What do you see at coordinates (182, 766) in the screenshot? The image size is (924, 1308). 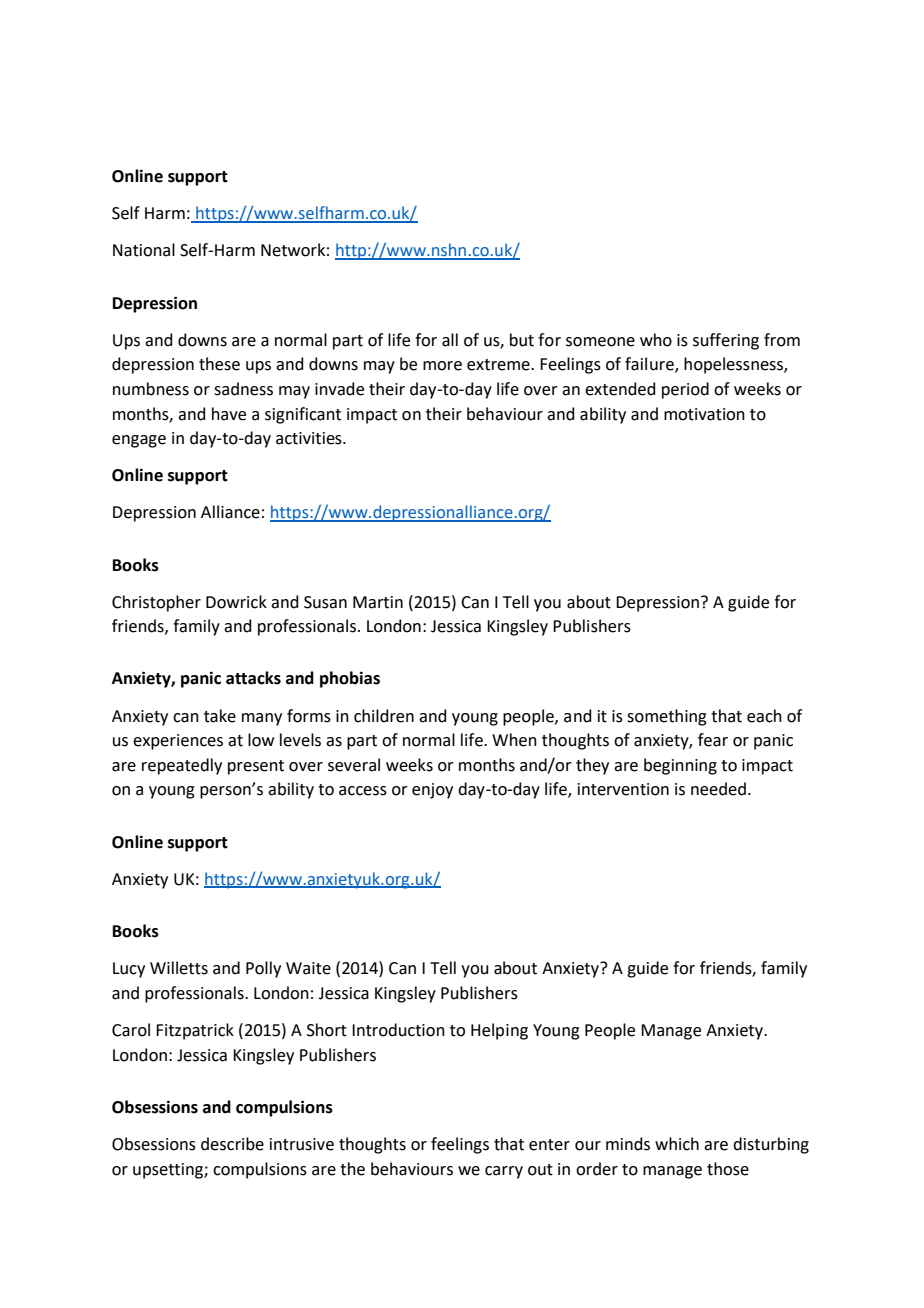 I see `repeatedly` at bounding box center [182, 766].
